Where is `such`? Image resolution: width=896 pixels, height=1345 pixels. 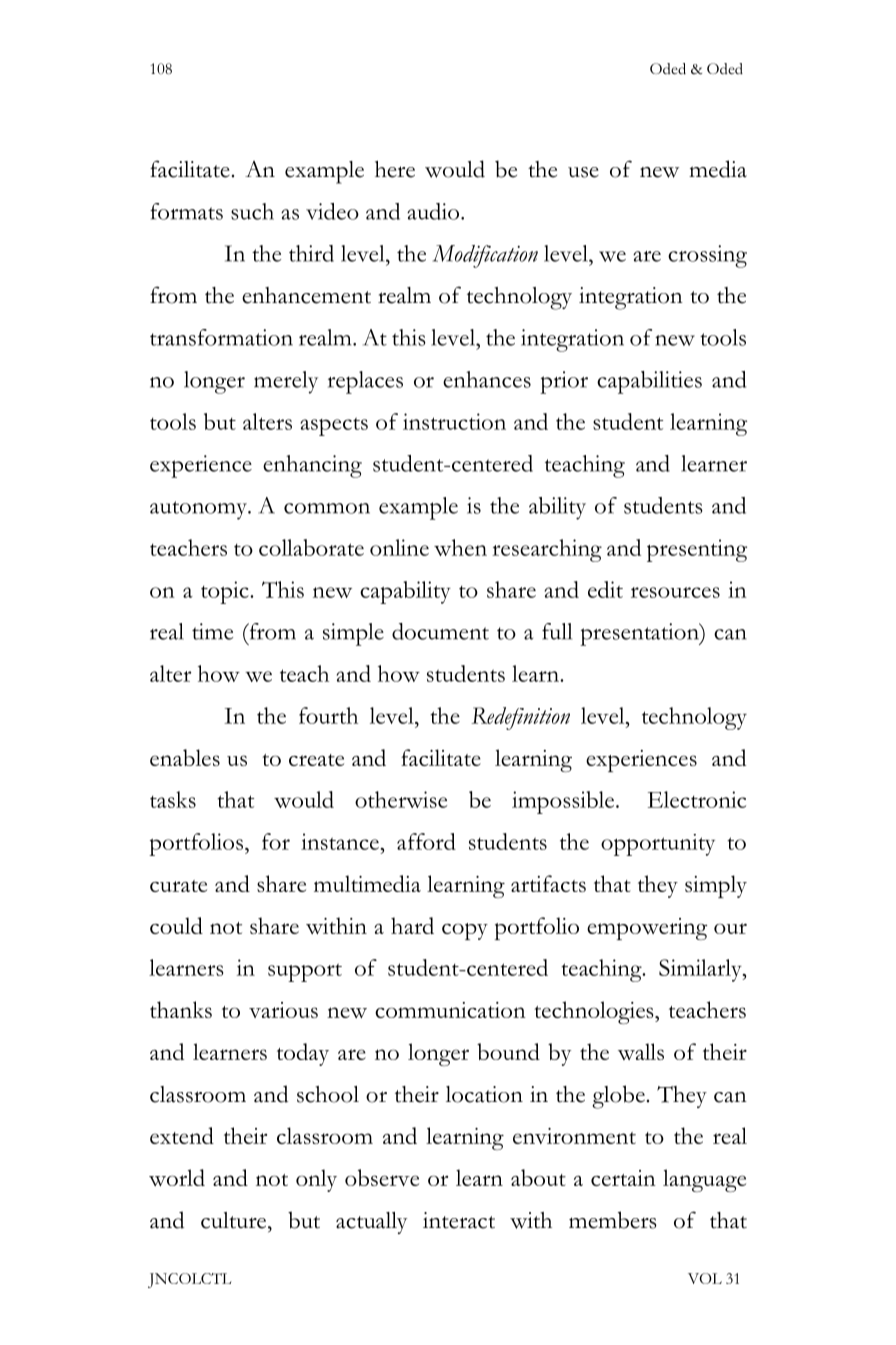 such is located at coordinates (252, 211).
